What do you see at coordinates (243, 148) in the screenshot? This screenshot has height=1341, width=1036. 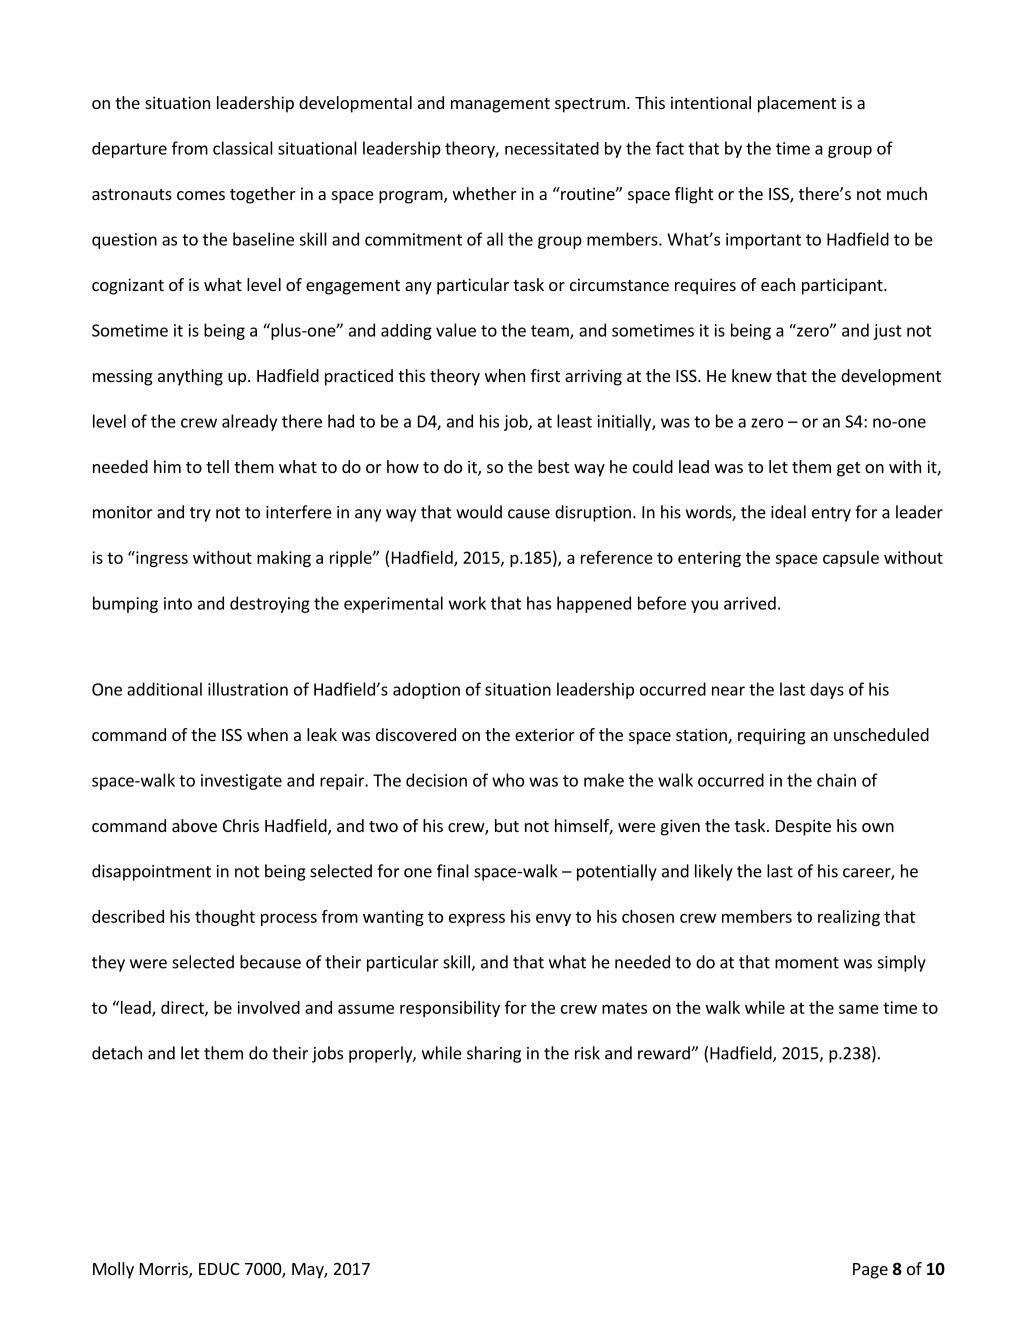 I see `classical` at bounding box center [243, 148].
